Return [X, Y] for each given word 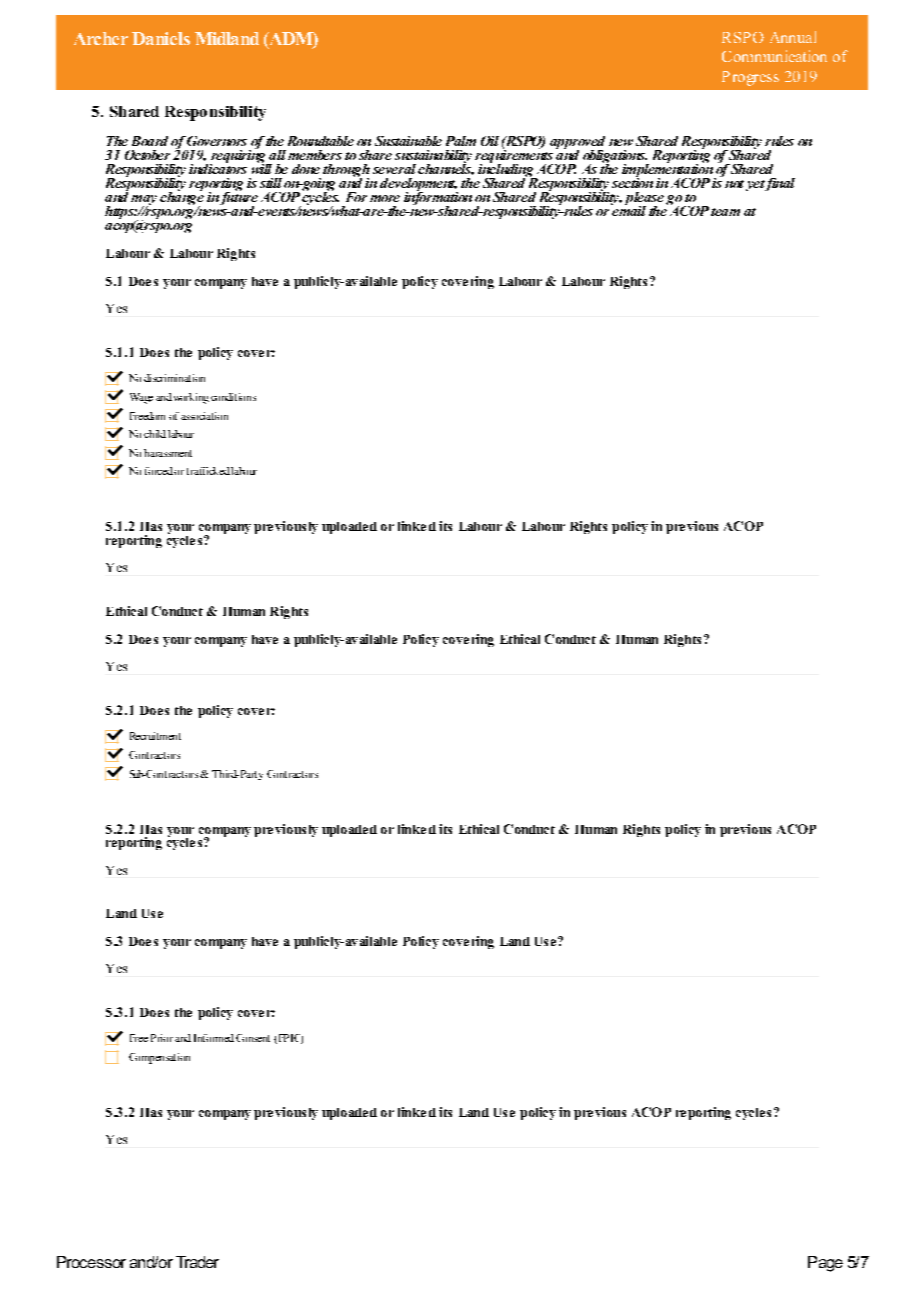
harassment [168, 453]
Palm [461, 141]
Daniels [161, 38]
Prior [162, 1038]
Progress [750, 78]
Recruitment [155, 736]
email [628, 209]
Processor [91, 1262]
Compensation [159, 1058]
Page [825, 1264]
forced [159, 471]
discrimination [174, 378]
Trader [197, 1262]
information [438, 198]
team [725, 212]
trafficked [208, 471]
